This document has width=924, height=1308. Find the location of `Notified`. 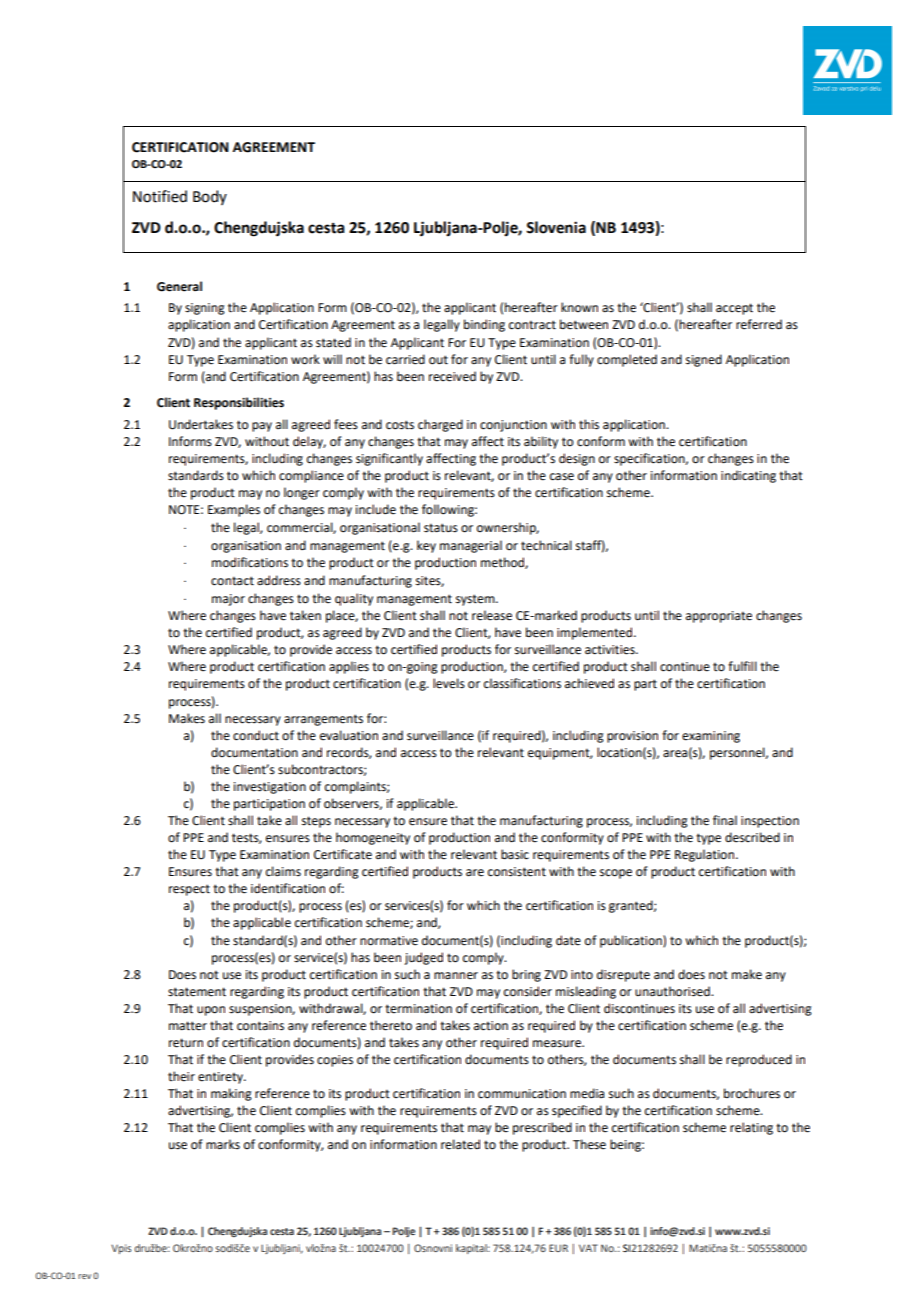

Notified is located at coordinates (160, 196).
